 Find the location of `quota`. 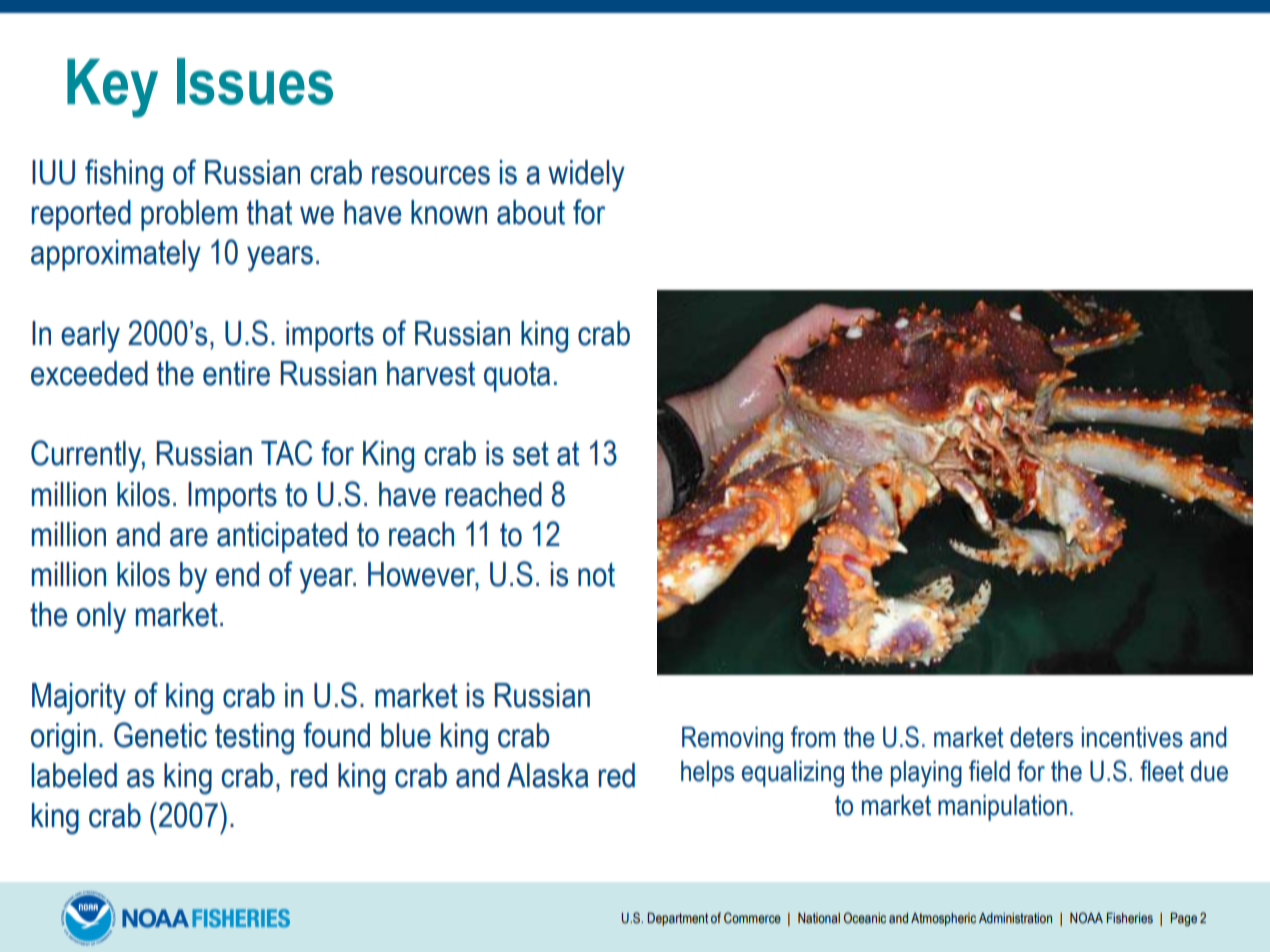

quota is located at coordinates (517, 377).
